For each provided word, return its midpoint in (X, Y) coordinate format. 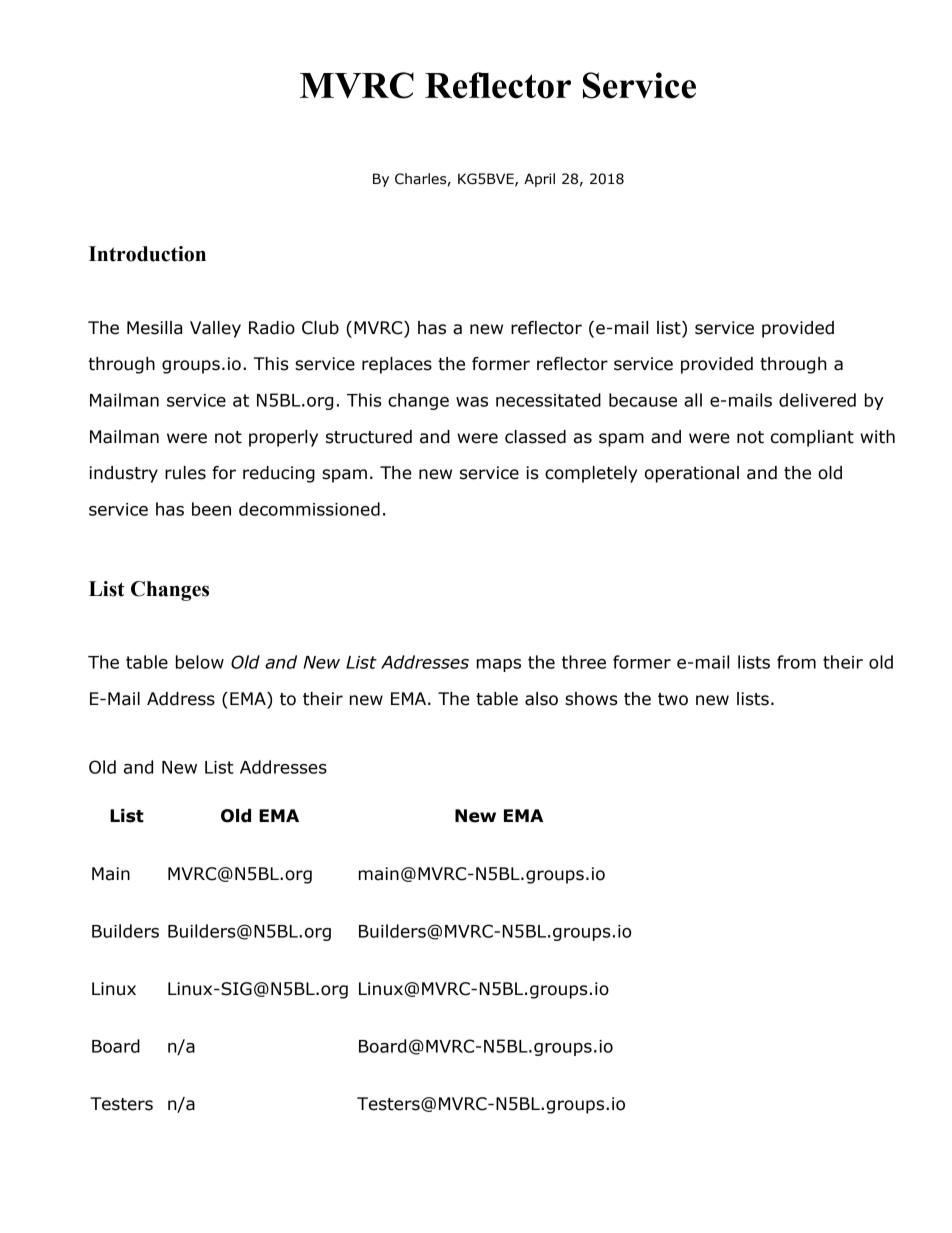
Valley (215, 329)
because (643, 400)
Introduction (147, 254)
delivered (817, 400)
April (539, 180)
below (200, 662)
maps (499, 665)
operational (692, 474)
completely (591, 474)
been (211, 509)
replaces (397, 365)
